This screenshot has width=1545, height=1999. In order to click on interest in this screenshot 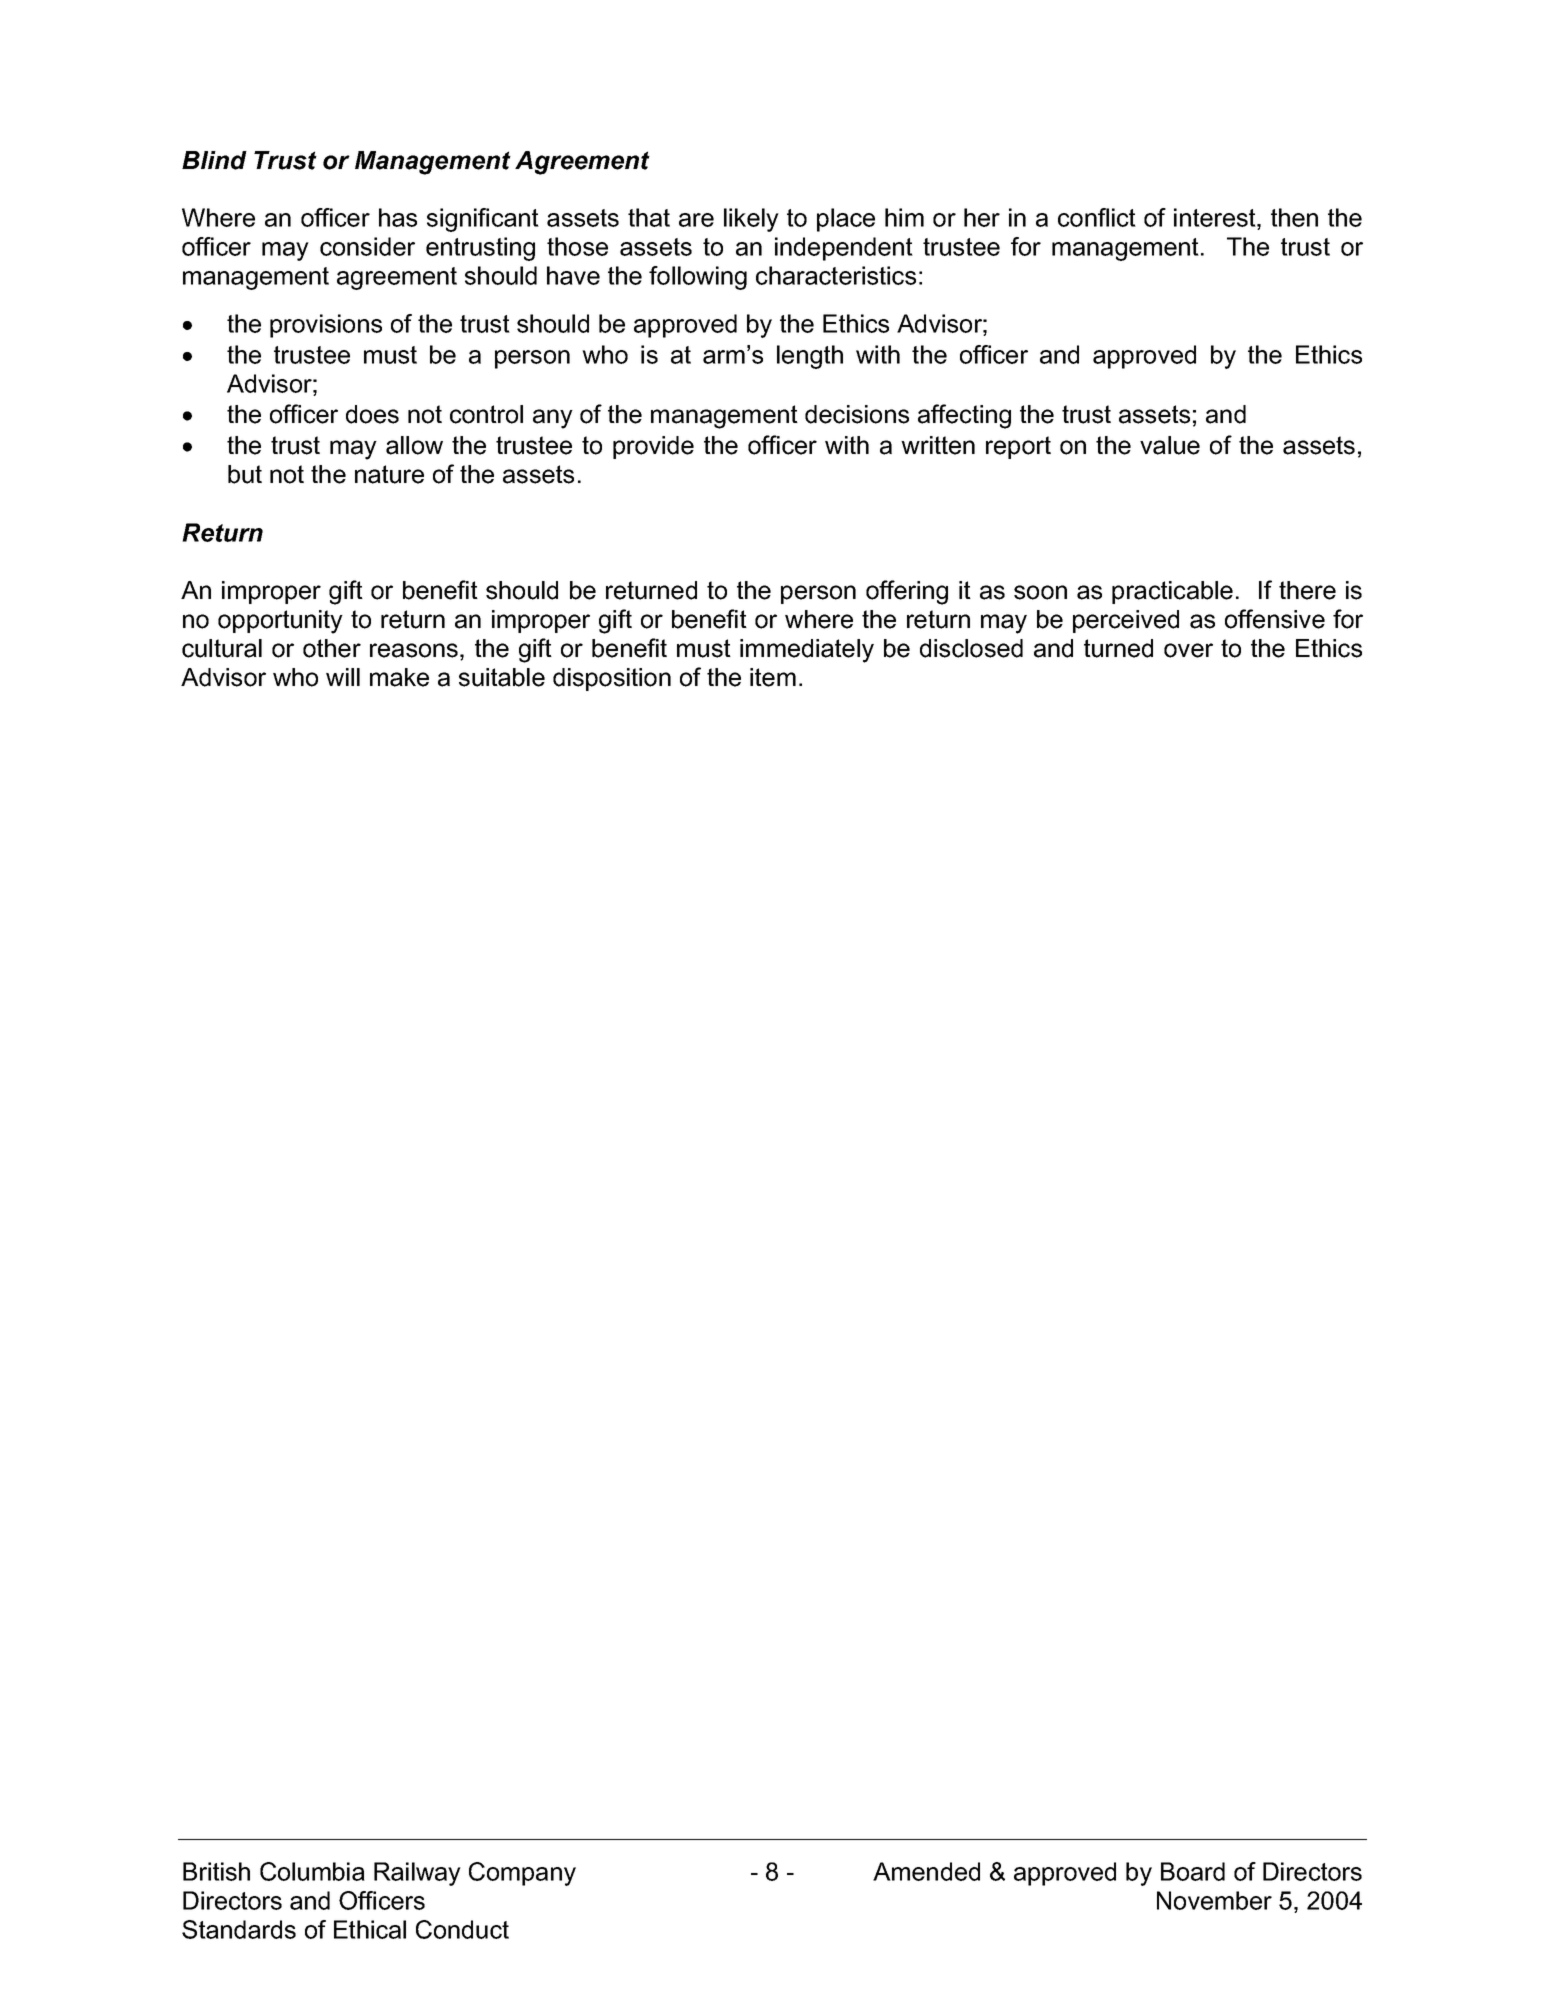, I will do `click(1216, 217)`.
